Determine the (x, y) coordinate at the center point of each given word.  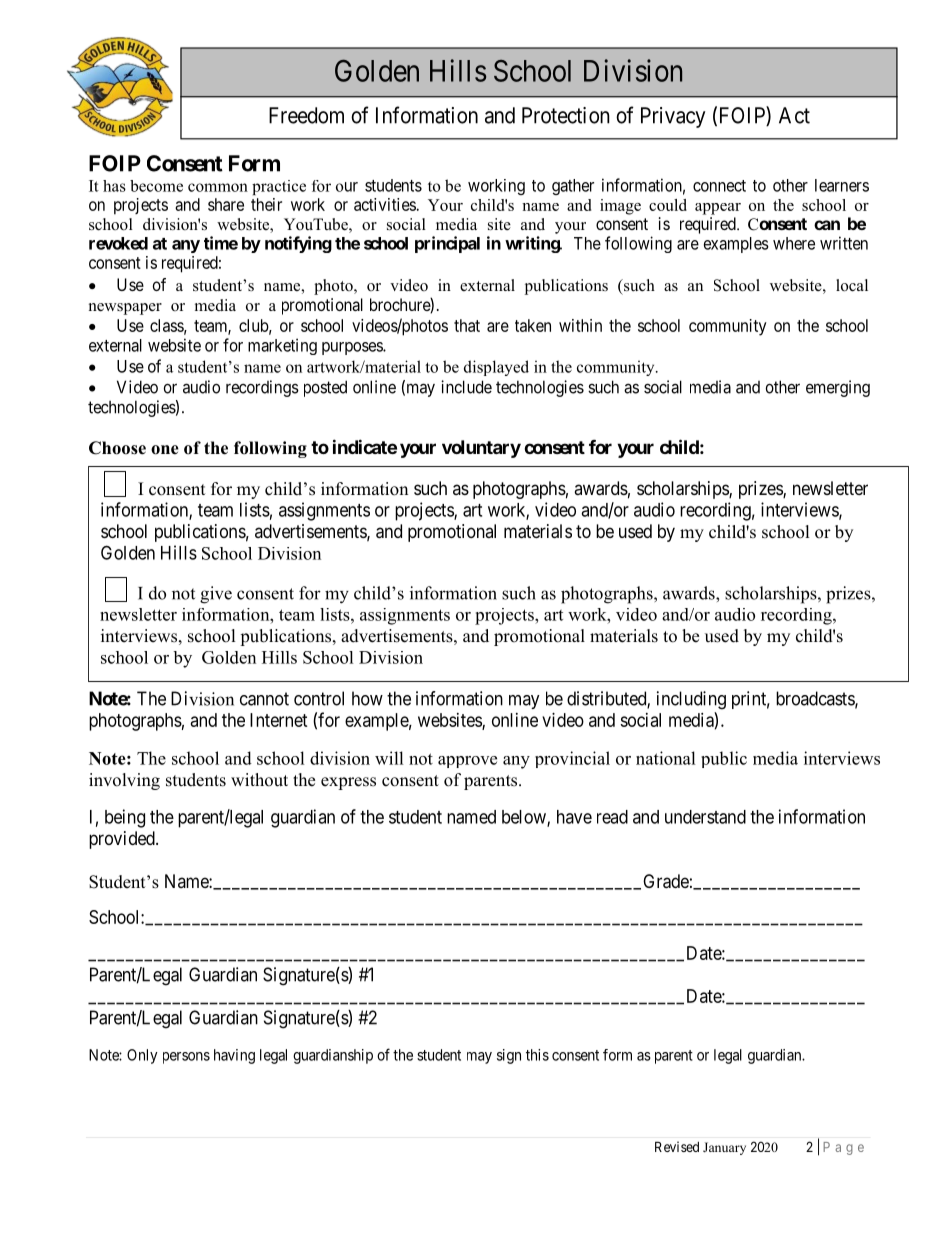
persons (186, 1058)
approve (467, 762)
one (165, 450)
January (724, 1148)
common (218, 187)
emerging (838, 388)
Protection (566, 115)
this (537, 1055)
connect (719, 186)
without (259, 780)
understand (705, 817)
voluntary (481, 449)
